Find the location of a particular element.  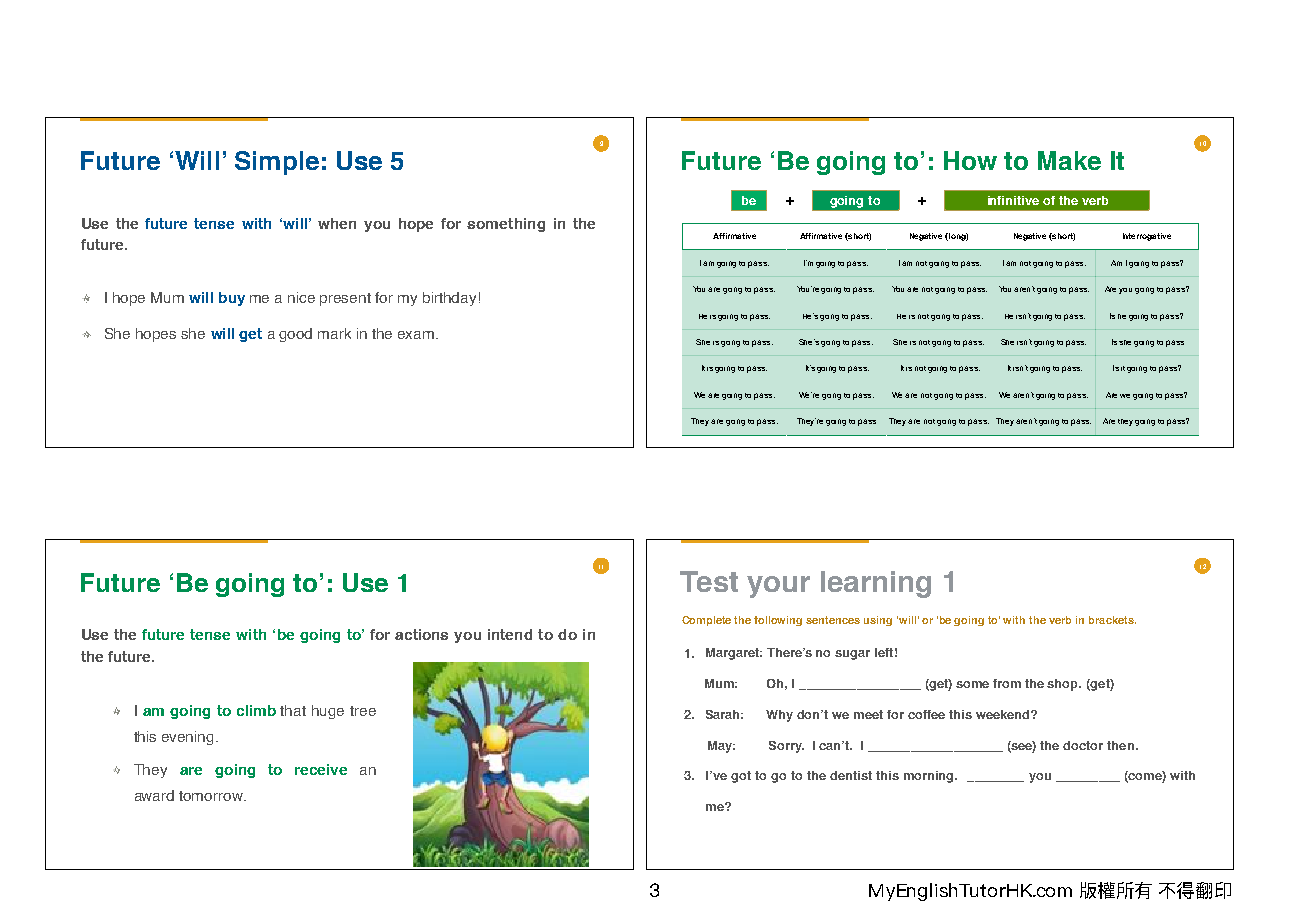

Test is located at coordinates (709, 581).
